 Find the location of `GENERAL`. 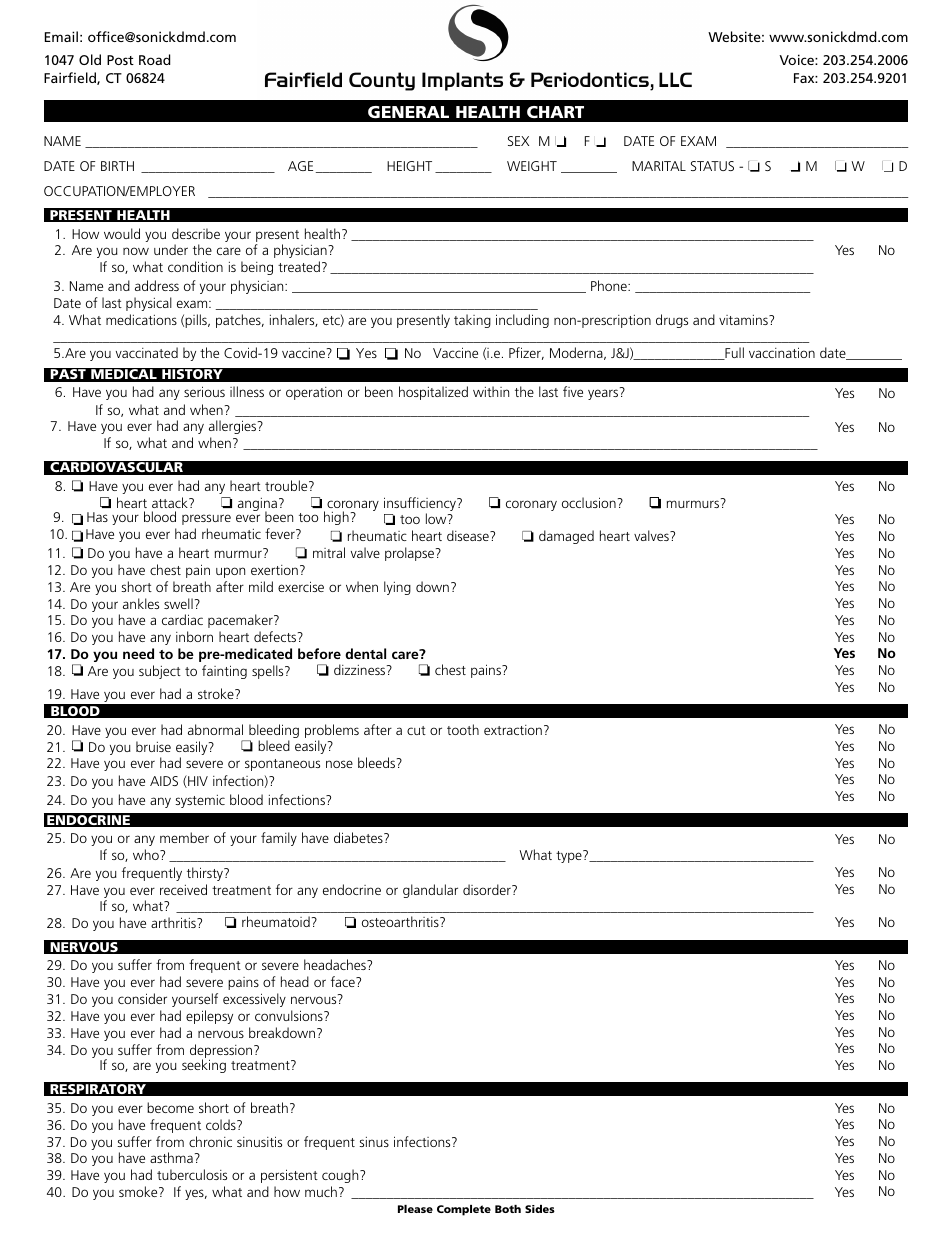

GENERAL is located at coordinates (408, 112).
